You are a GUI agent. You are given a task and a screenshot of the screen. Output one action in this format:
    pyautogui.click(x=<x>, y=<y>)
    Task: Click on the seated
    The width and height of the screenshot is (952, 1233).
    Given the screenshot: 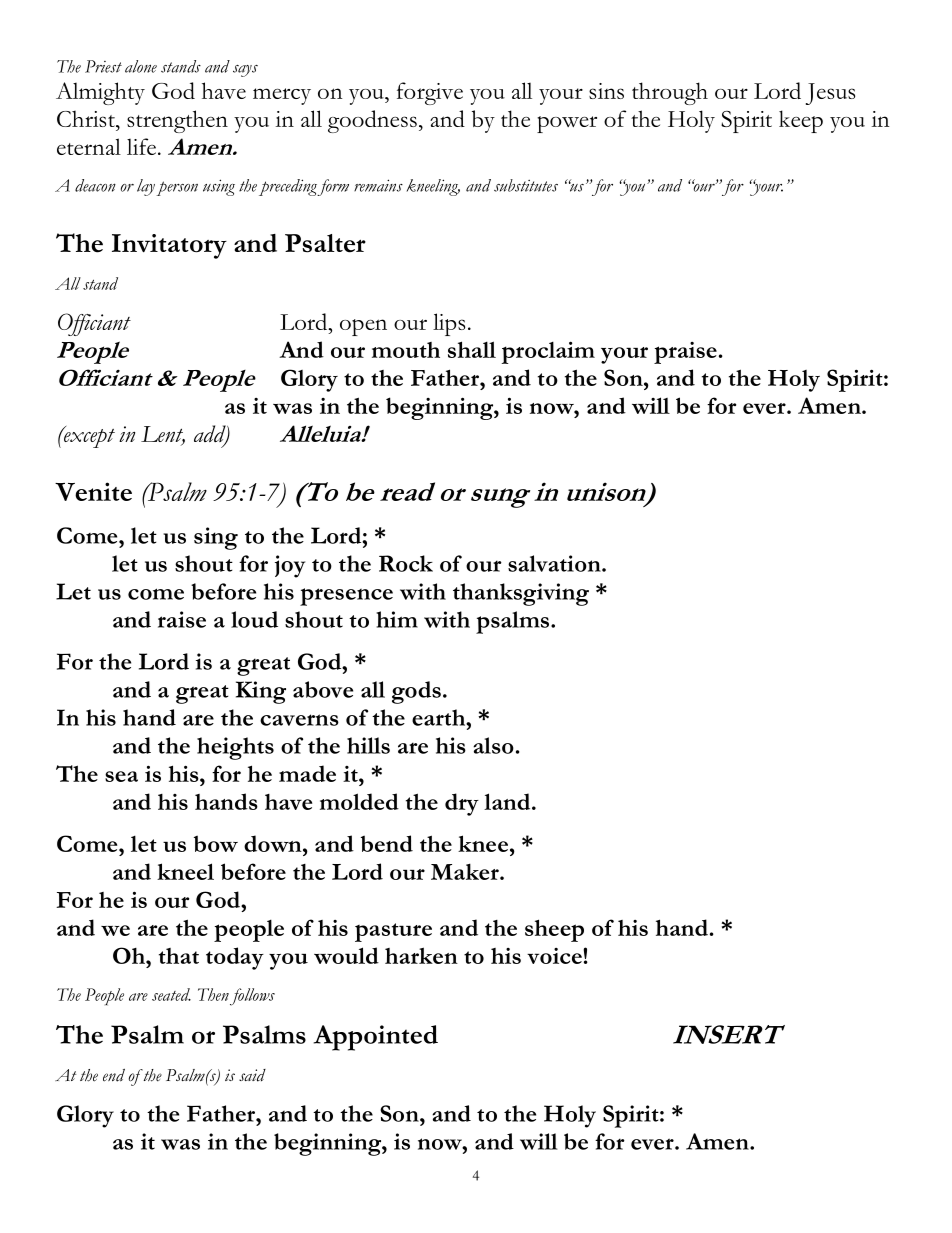 What is the action you would take?
    pyautogui.click(x=171, y=994)
